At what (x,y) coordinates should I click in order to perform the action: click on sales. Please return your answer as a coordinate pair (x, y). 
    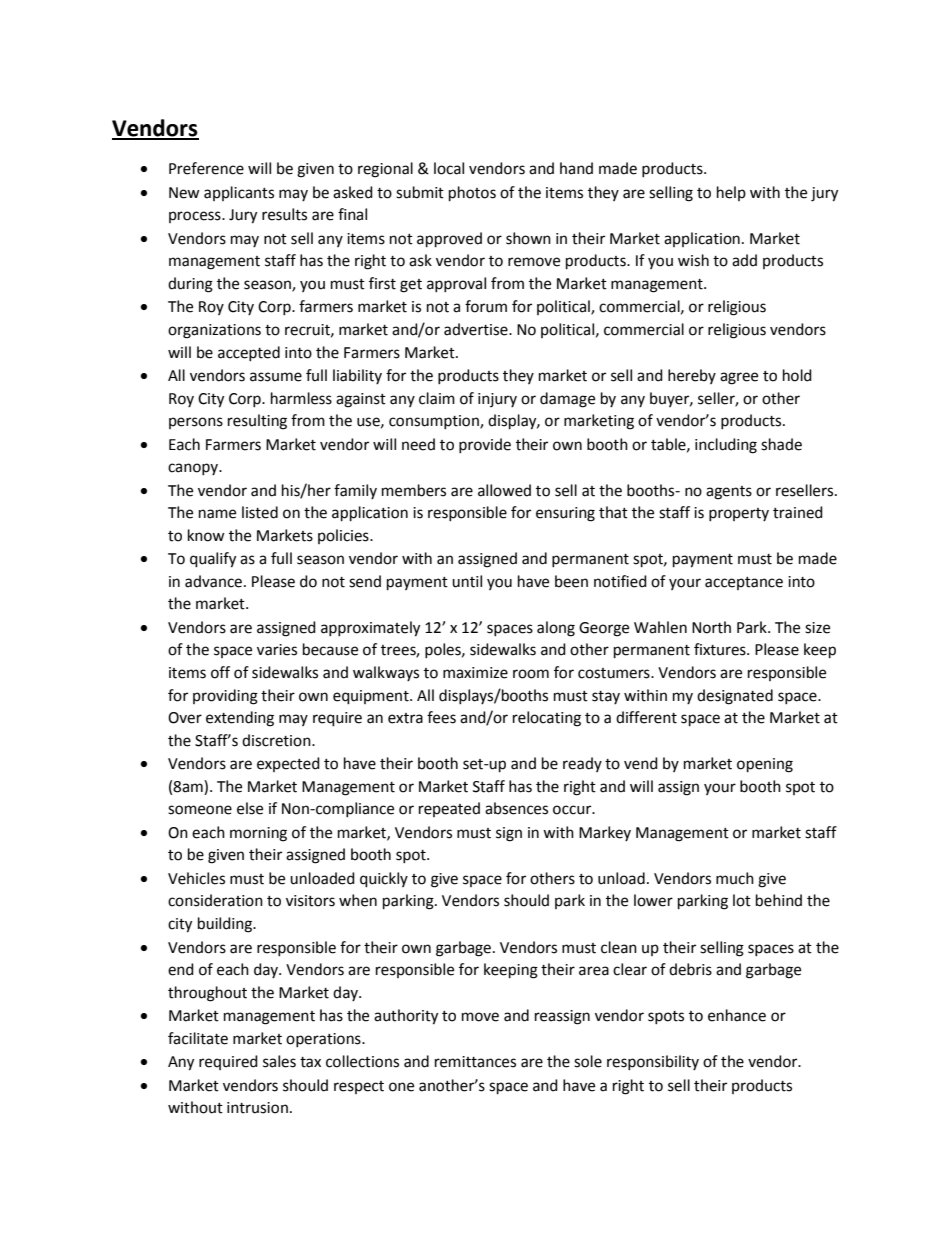
    Looking at the image, I should click on (279, 1061).
